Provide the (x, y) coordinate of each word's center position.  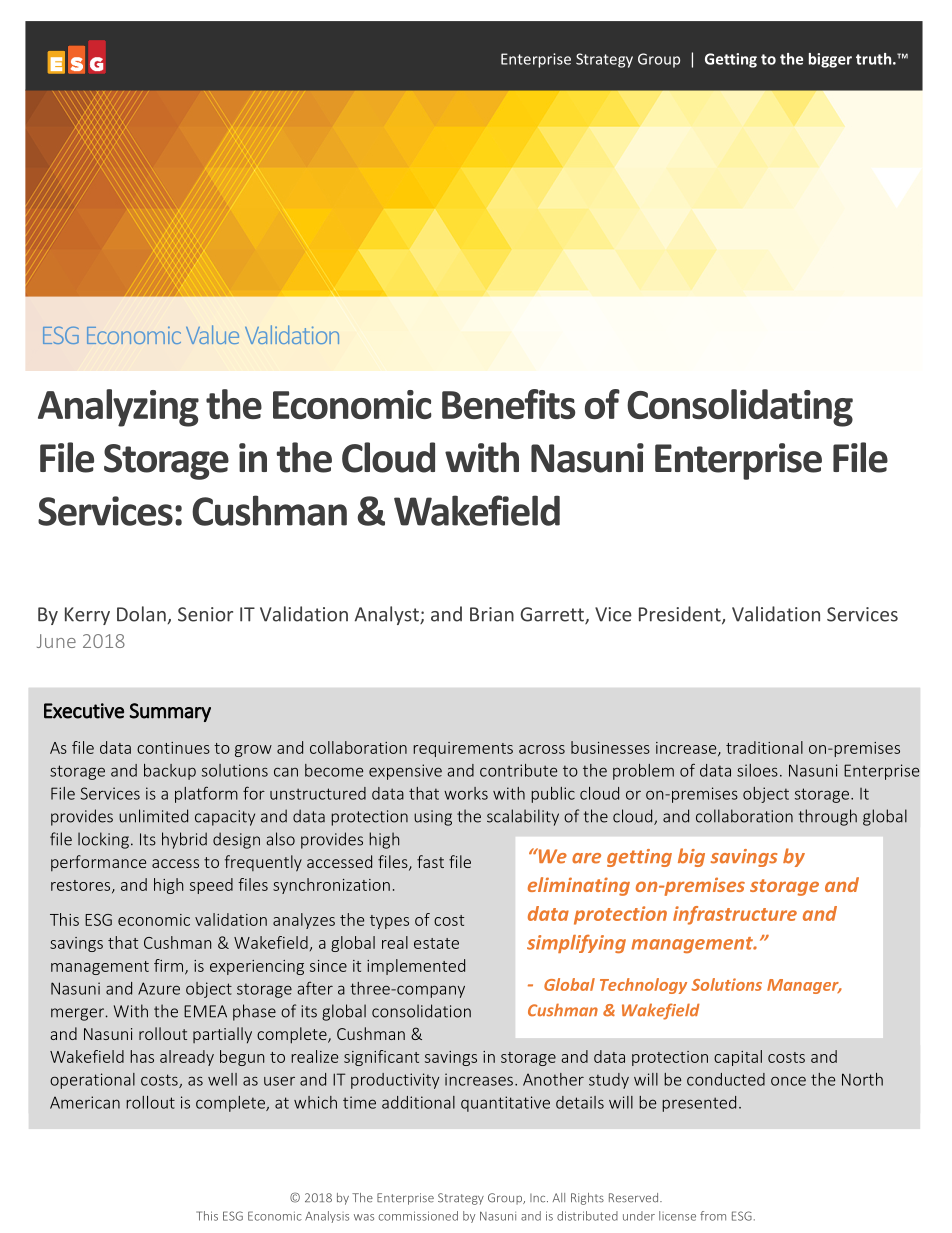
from (713, 1216)
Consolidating (740, 408)
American (85, 1102)
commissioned (418, 1216)
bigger (830, 60)
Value (212, 334)
